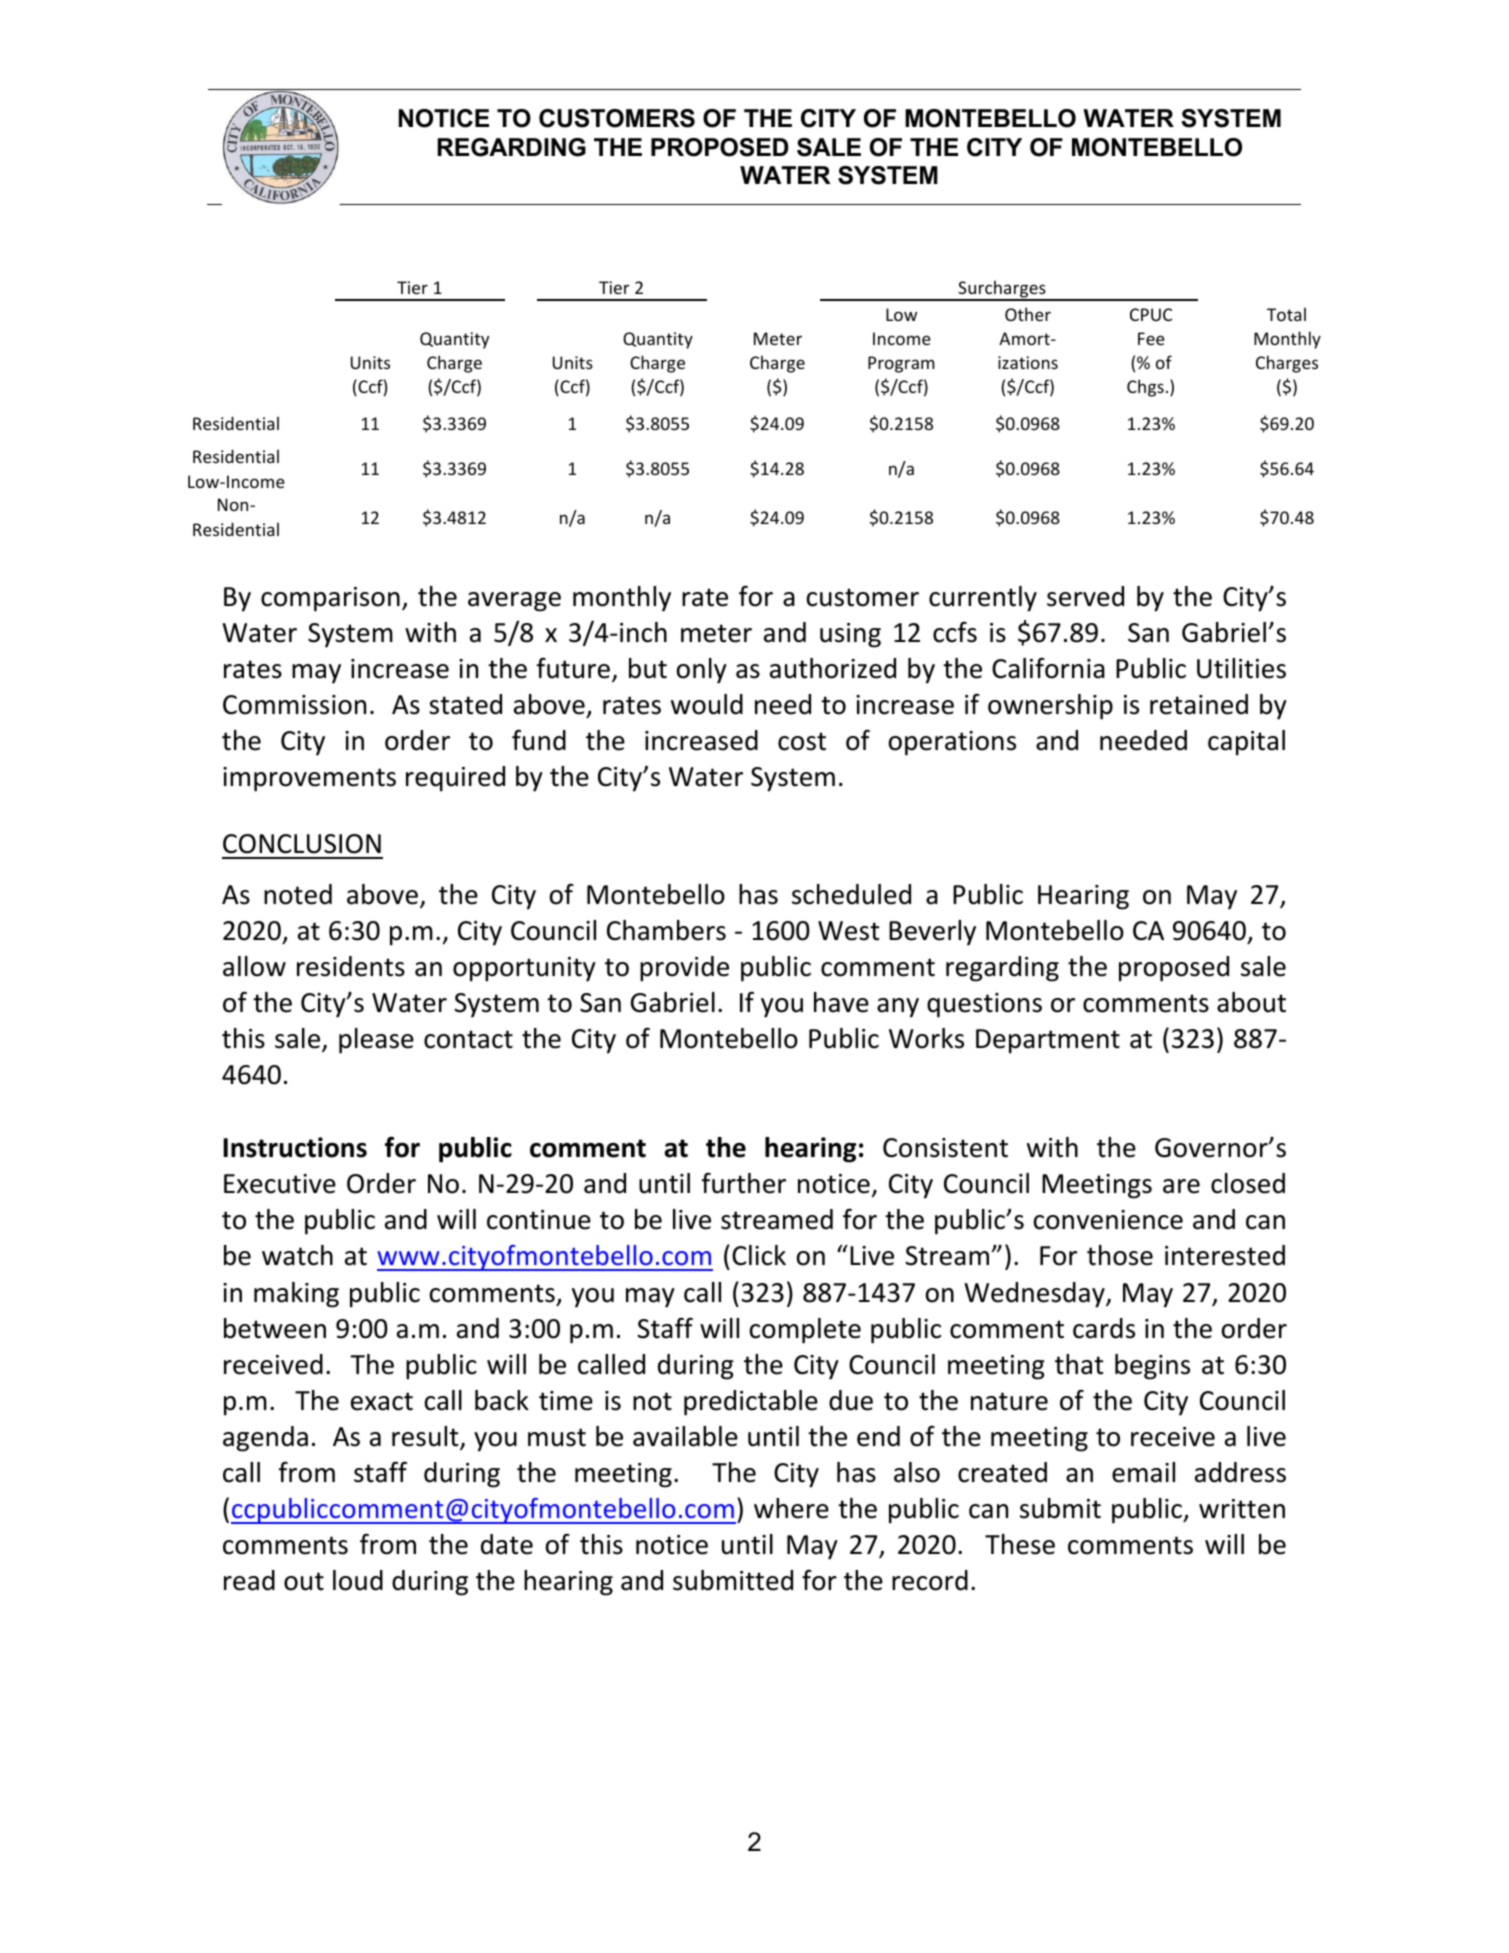  What do you see at coordinates (1251, 1002) in the screenshot?
I see `about` at bounding box center [1251, 1002].
